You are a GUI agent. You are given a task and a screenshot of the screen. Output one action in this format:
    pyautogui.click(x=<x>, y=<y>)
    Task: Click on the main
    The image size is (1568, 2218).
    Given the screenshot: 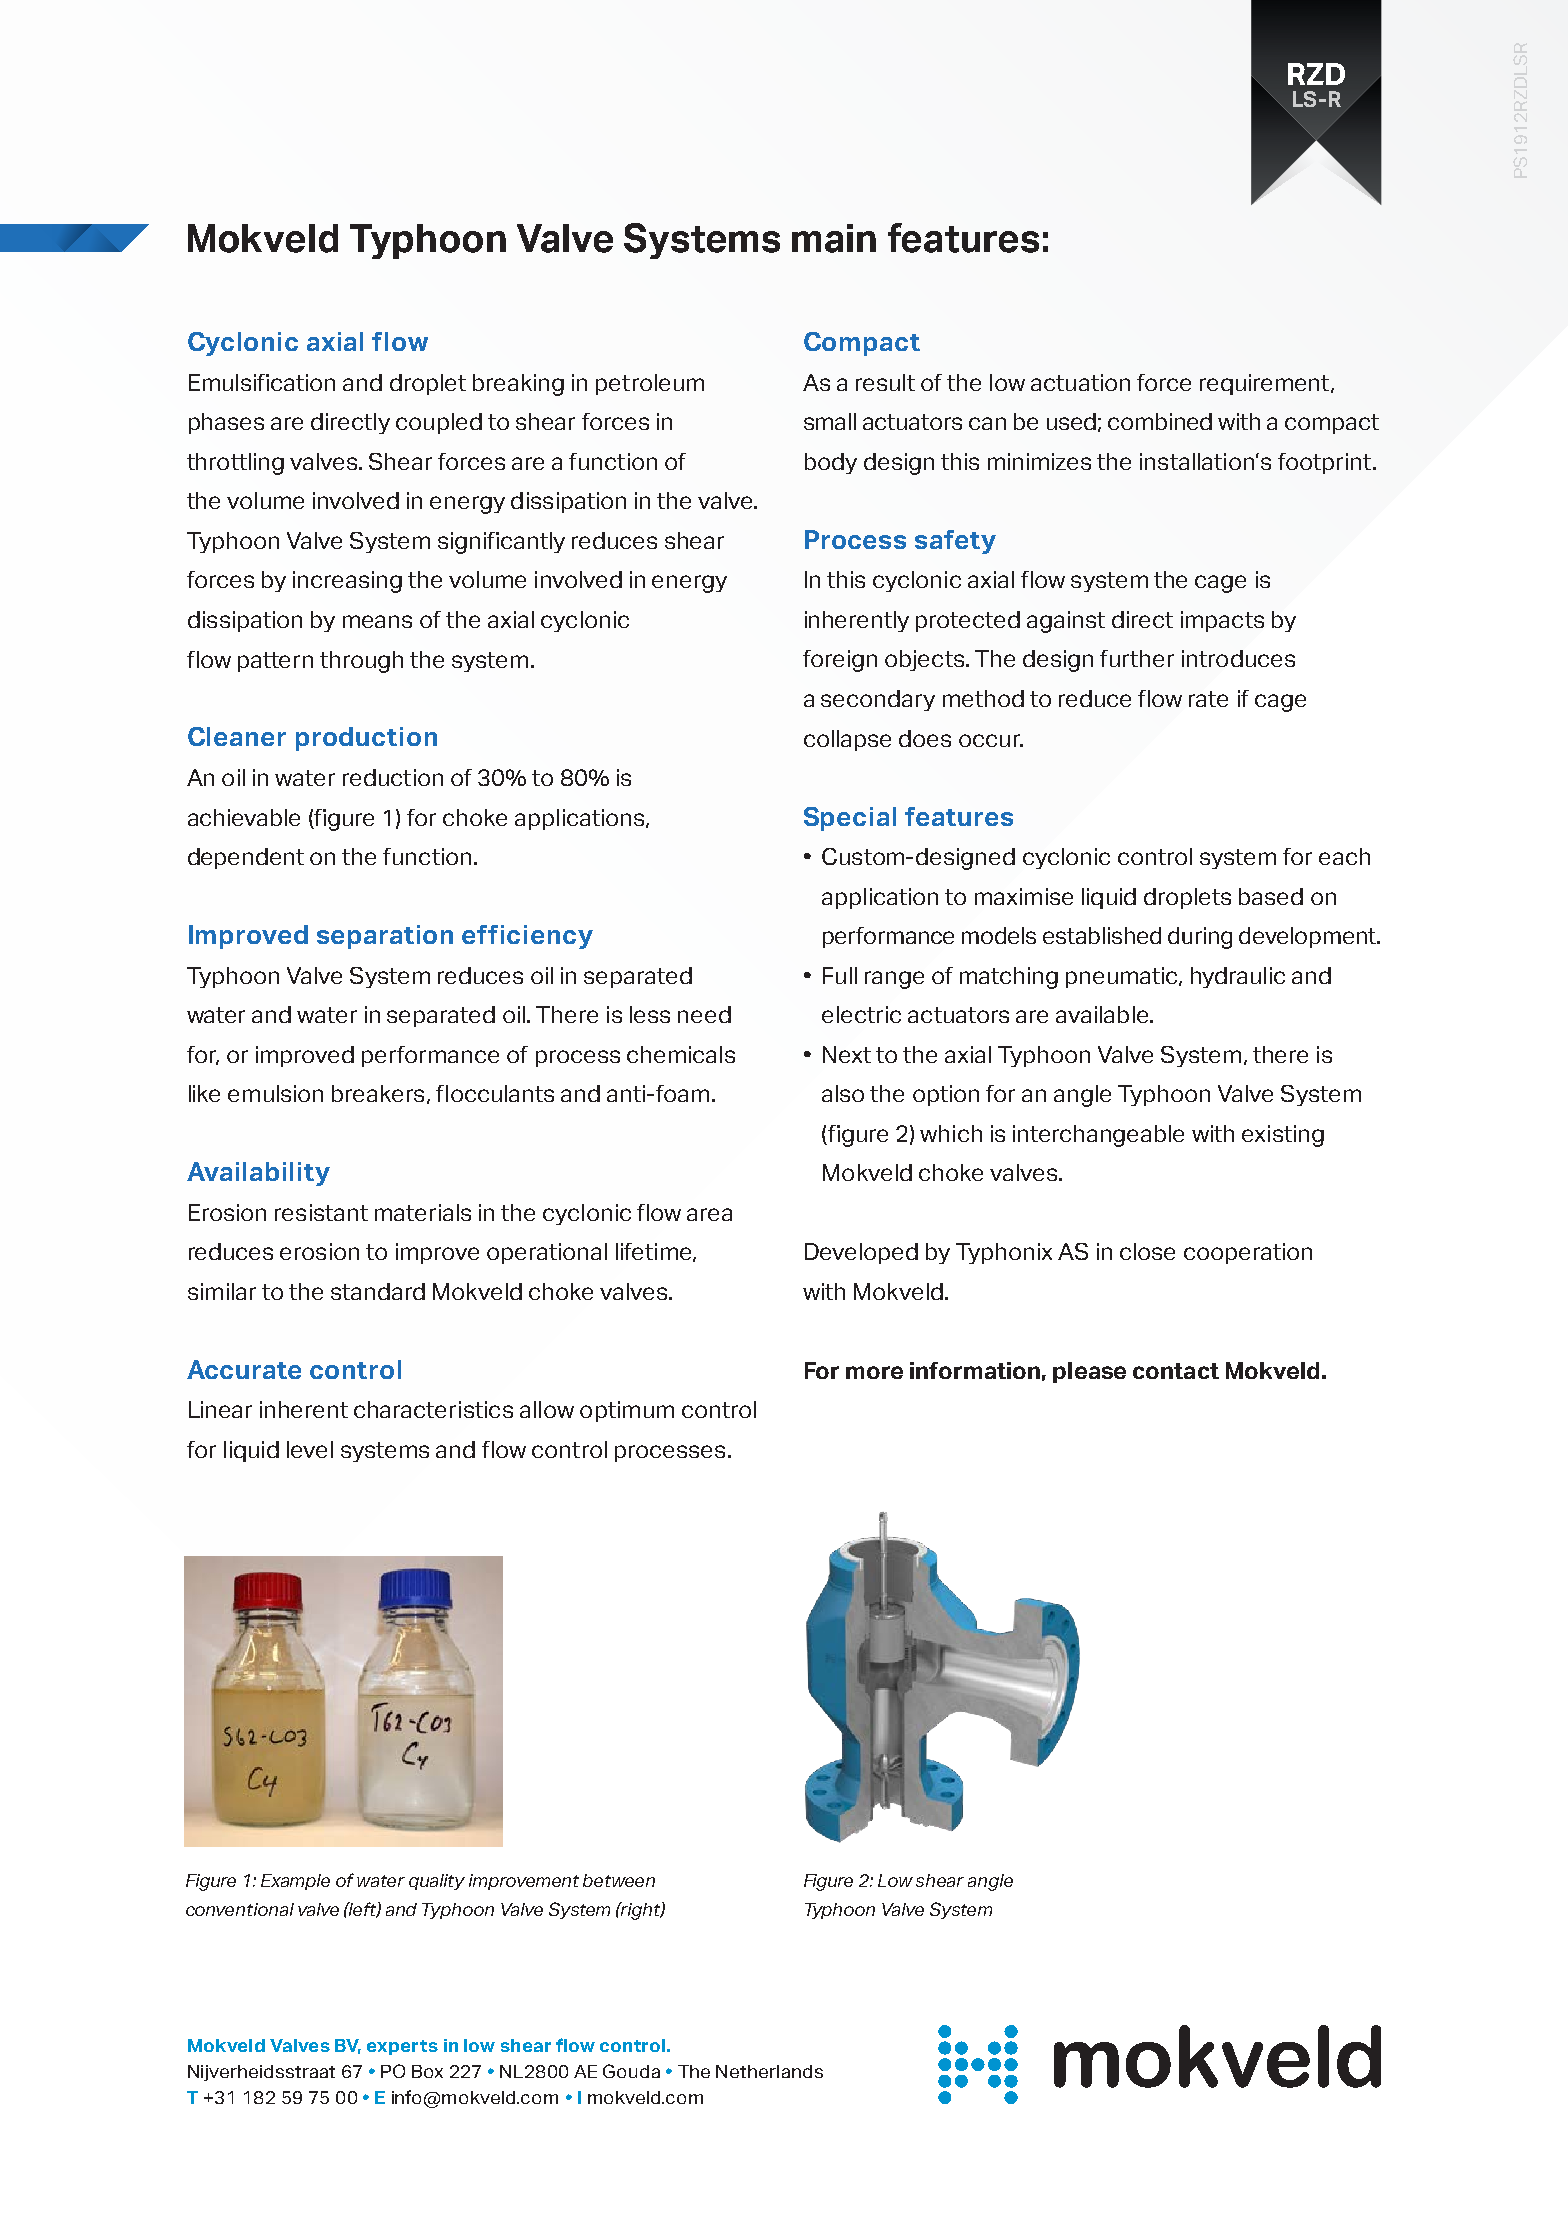 What is the action you would take?
    pyautogui.click(x=834, y=238)
